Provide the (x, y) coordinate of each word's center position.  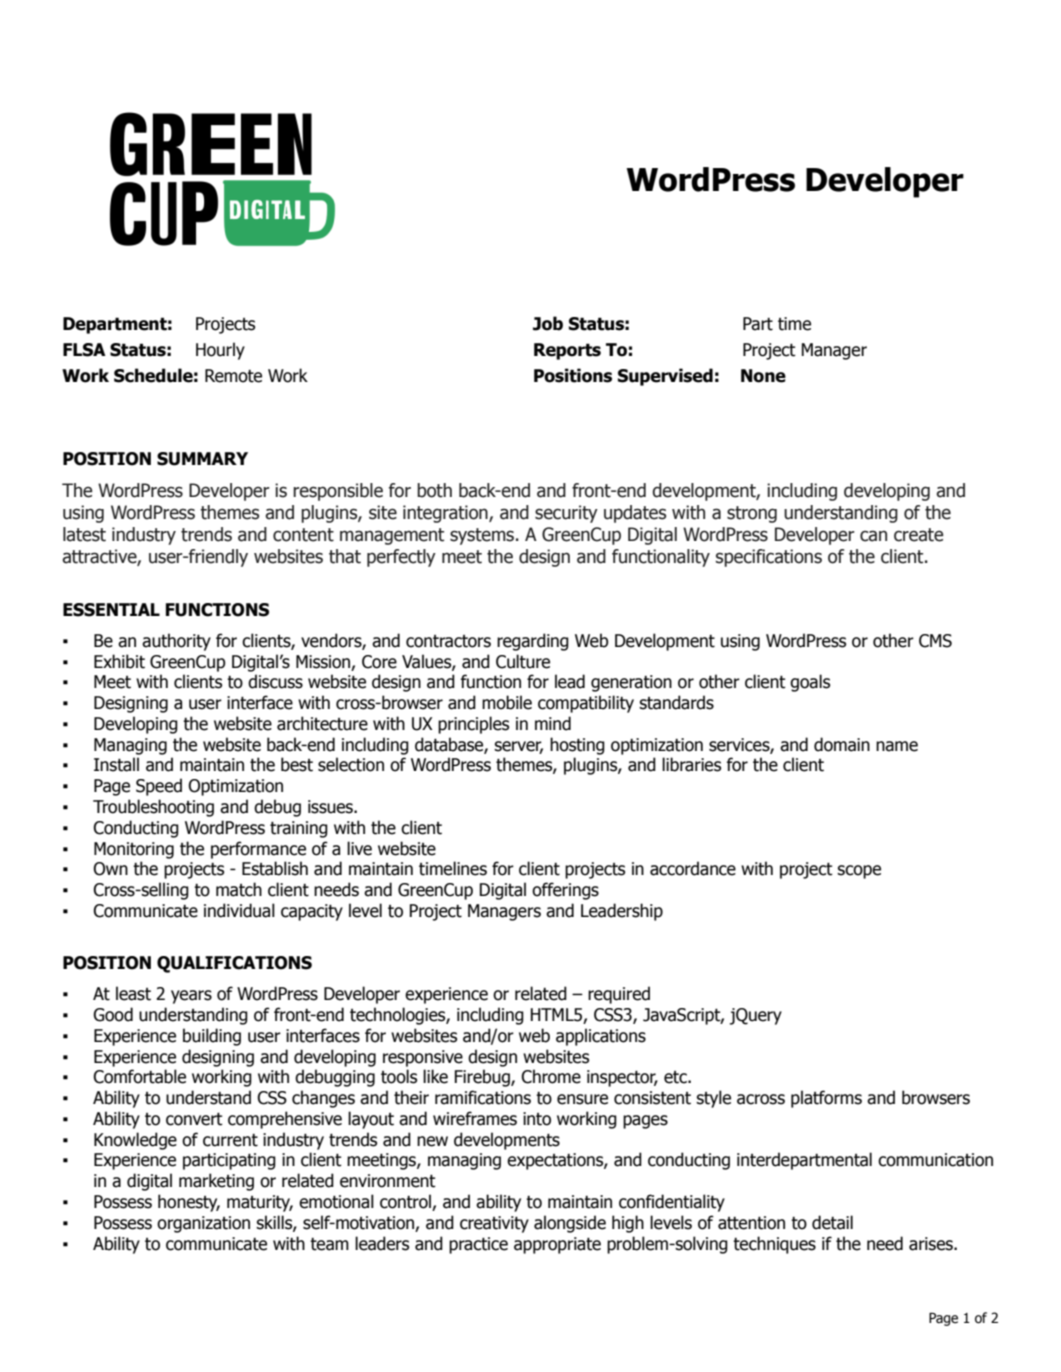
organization (203, 1224)
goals (810, 683)
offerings (565, 891)
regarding (533, 642)
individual (239, 910)
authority (176, 642)
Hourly (220, 351)
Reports (567, 351)
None (763, 376)
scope (859, 872)
